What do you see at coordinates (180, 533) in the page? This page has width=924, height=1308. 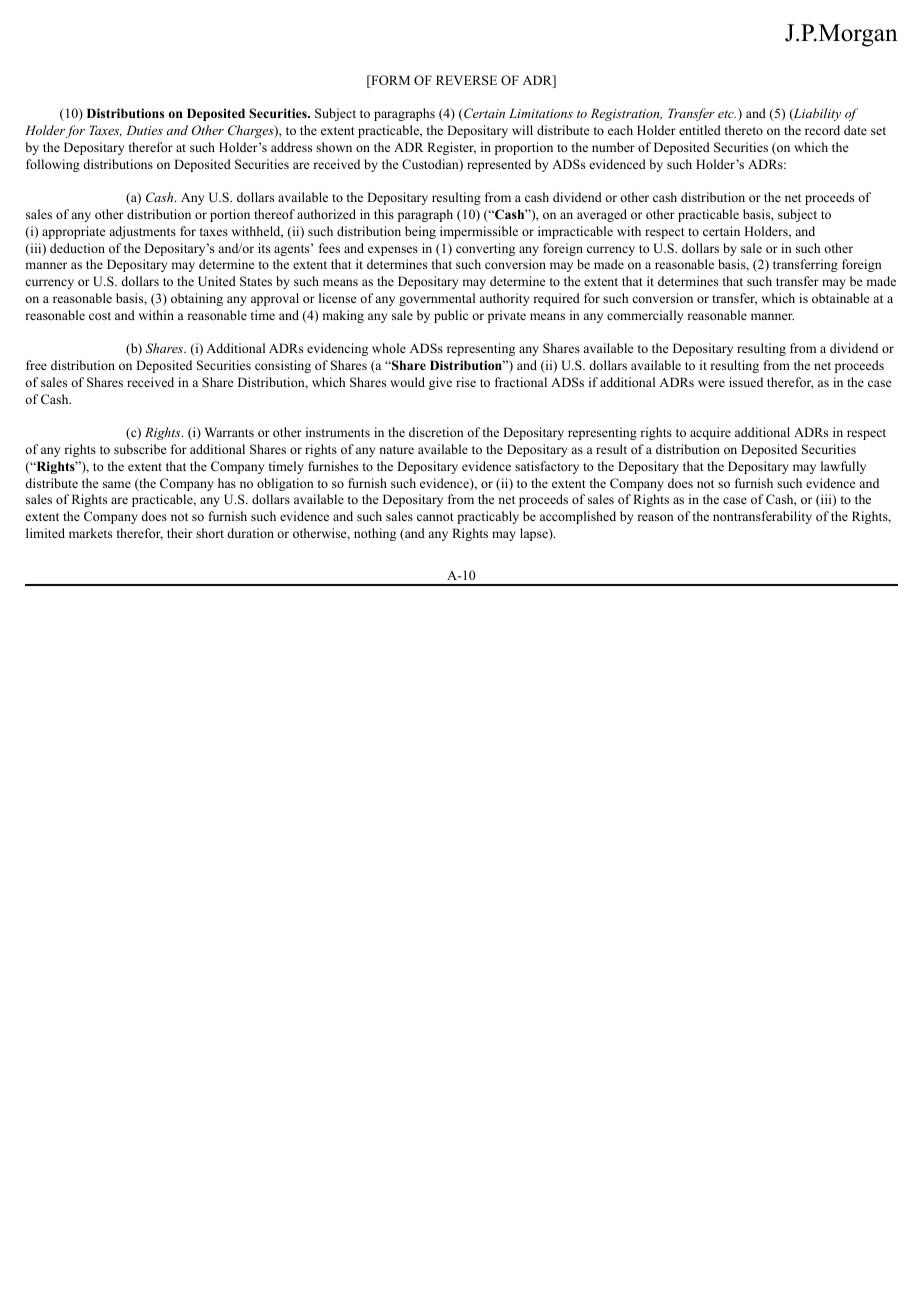 I see `their` at bounding box center [180, 533].
